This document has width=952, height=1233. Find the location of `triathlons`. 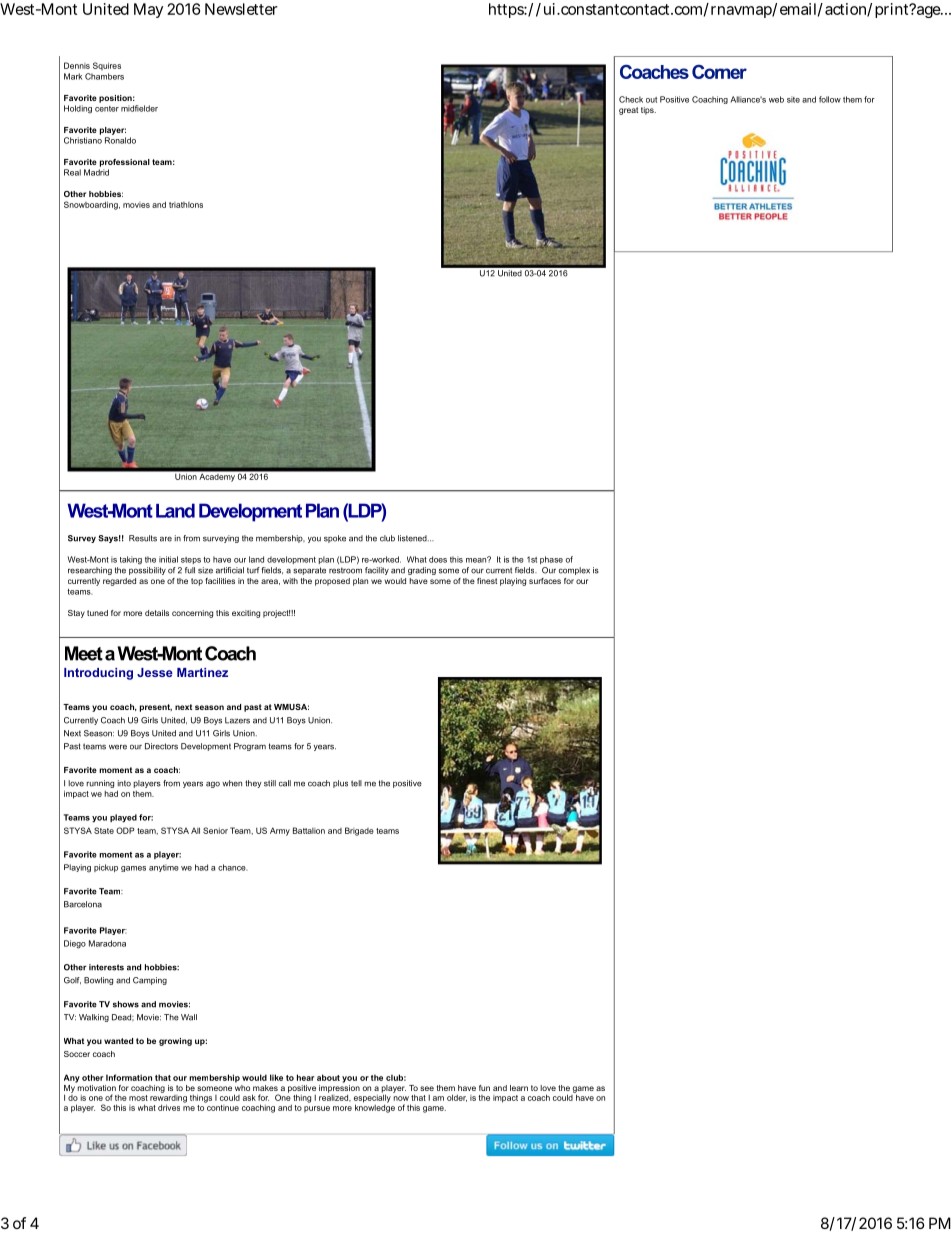

triathlons is located at coordinates (186, 205).
